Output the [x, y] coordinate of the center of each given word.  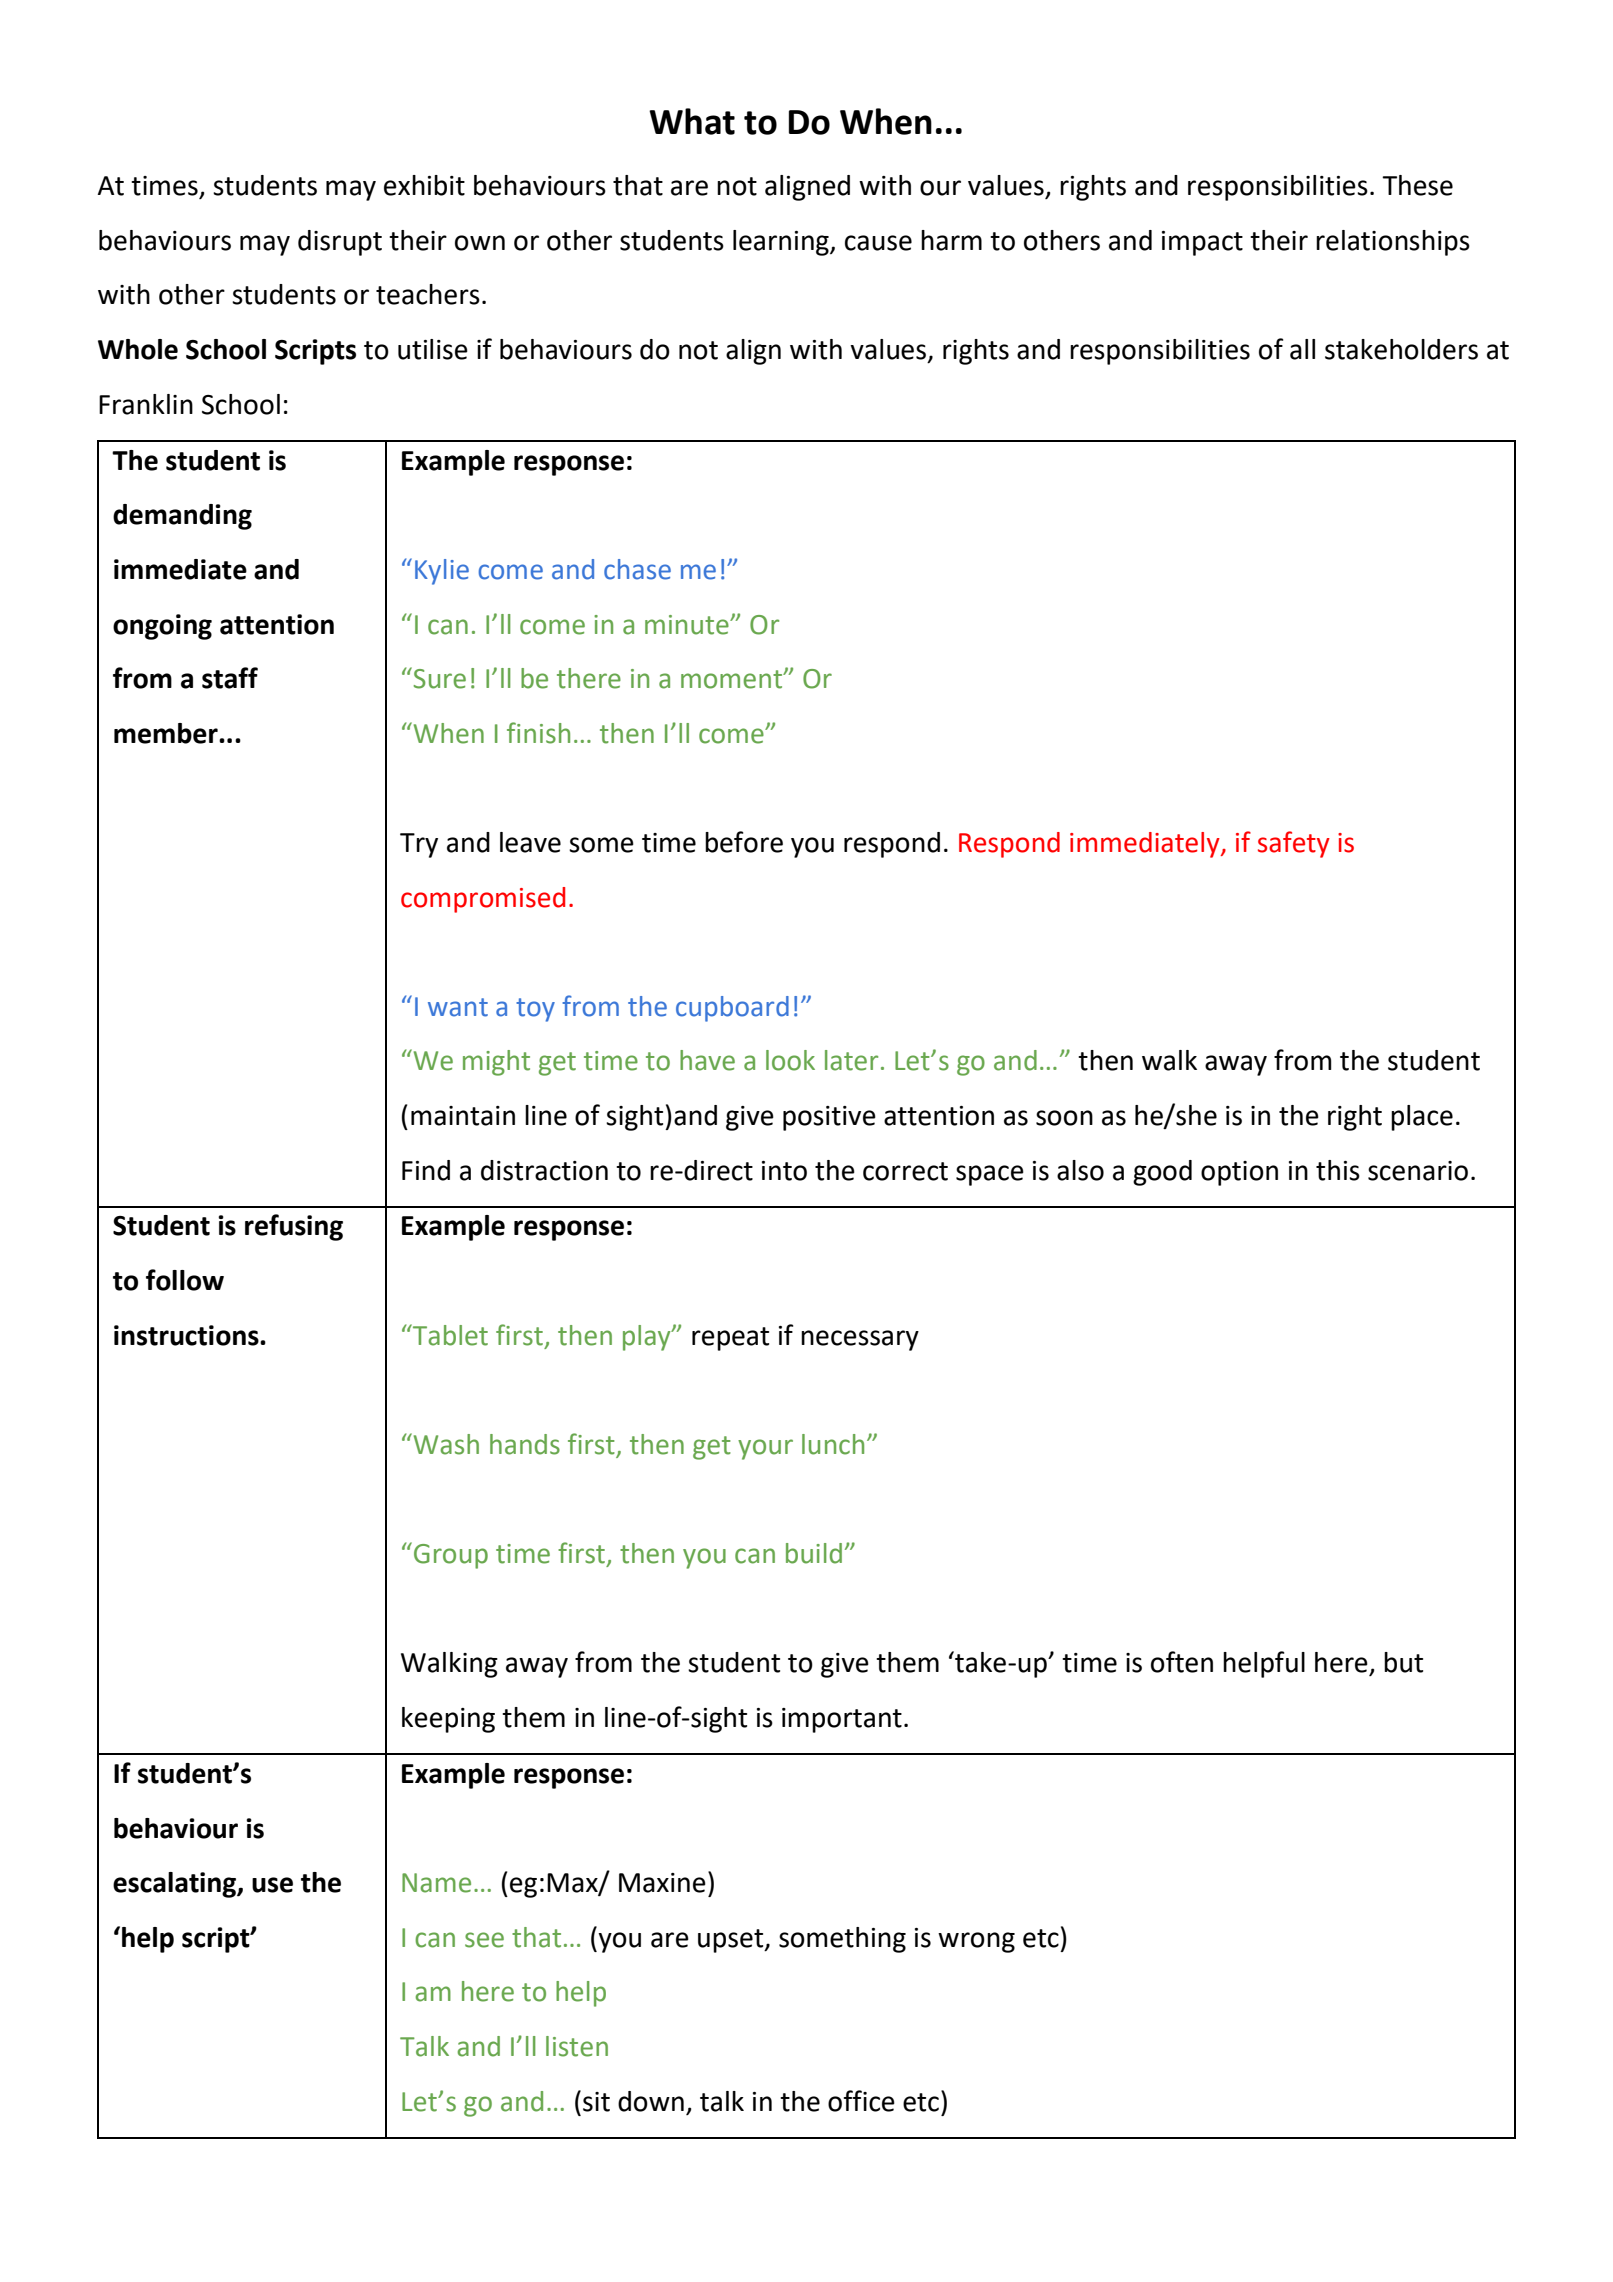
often [1182, 1662]
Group [451, 1556]
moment [733, 679]
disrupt [340, 243]
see [484, 1940]
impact [1202, 243]
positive [829, 1118]
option [1239, 1173]
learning [782, 243]
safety [1294, 844]
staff [230, 678]
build [814, 1553]
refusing [294, 1227]
